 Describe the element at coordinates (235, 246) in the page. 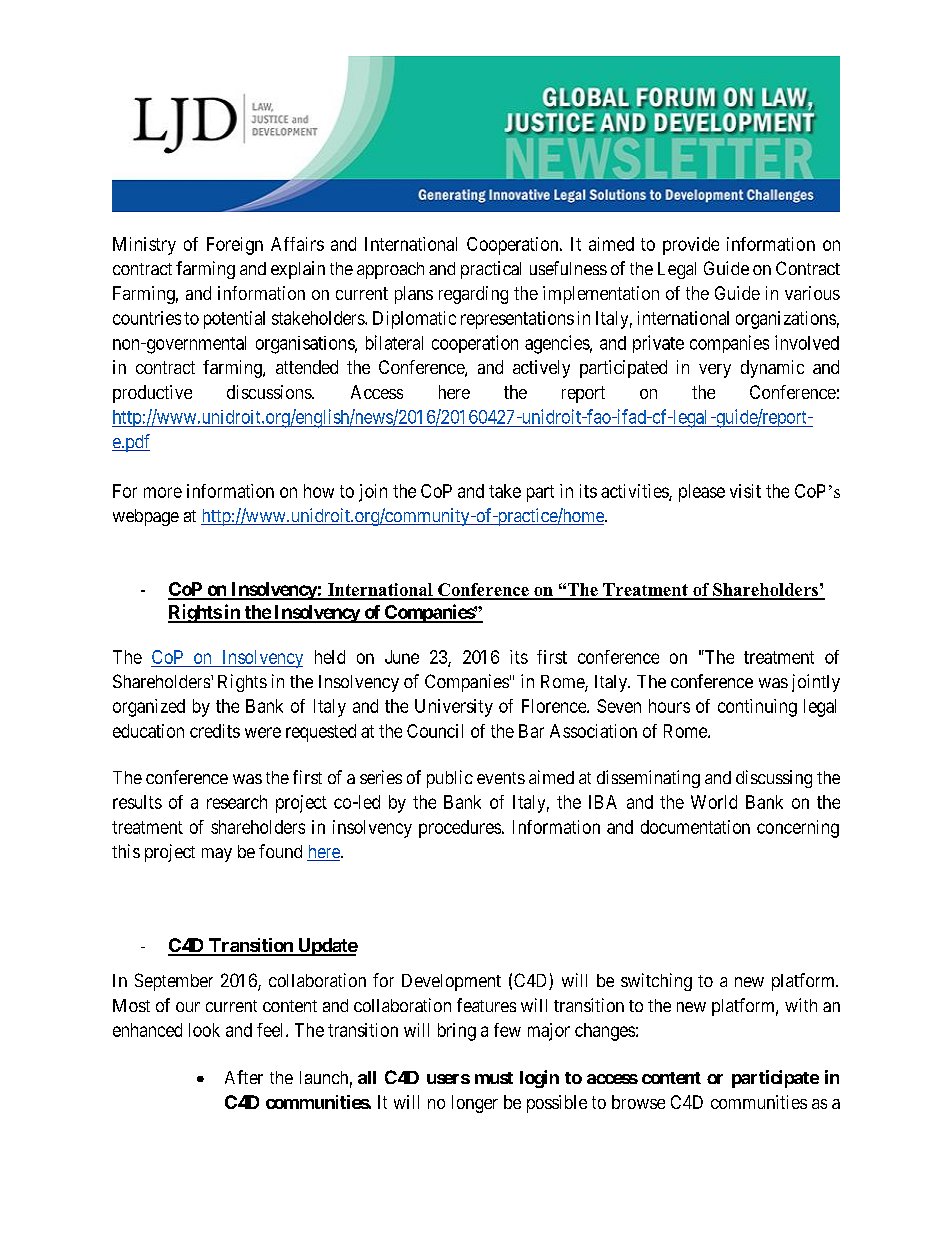

I see `Foreign` at that location.
